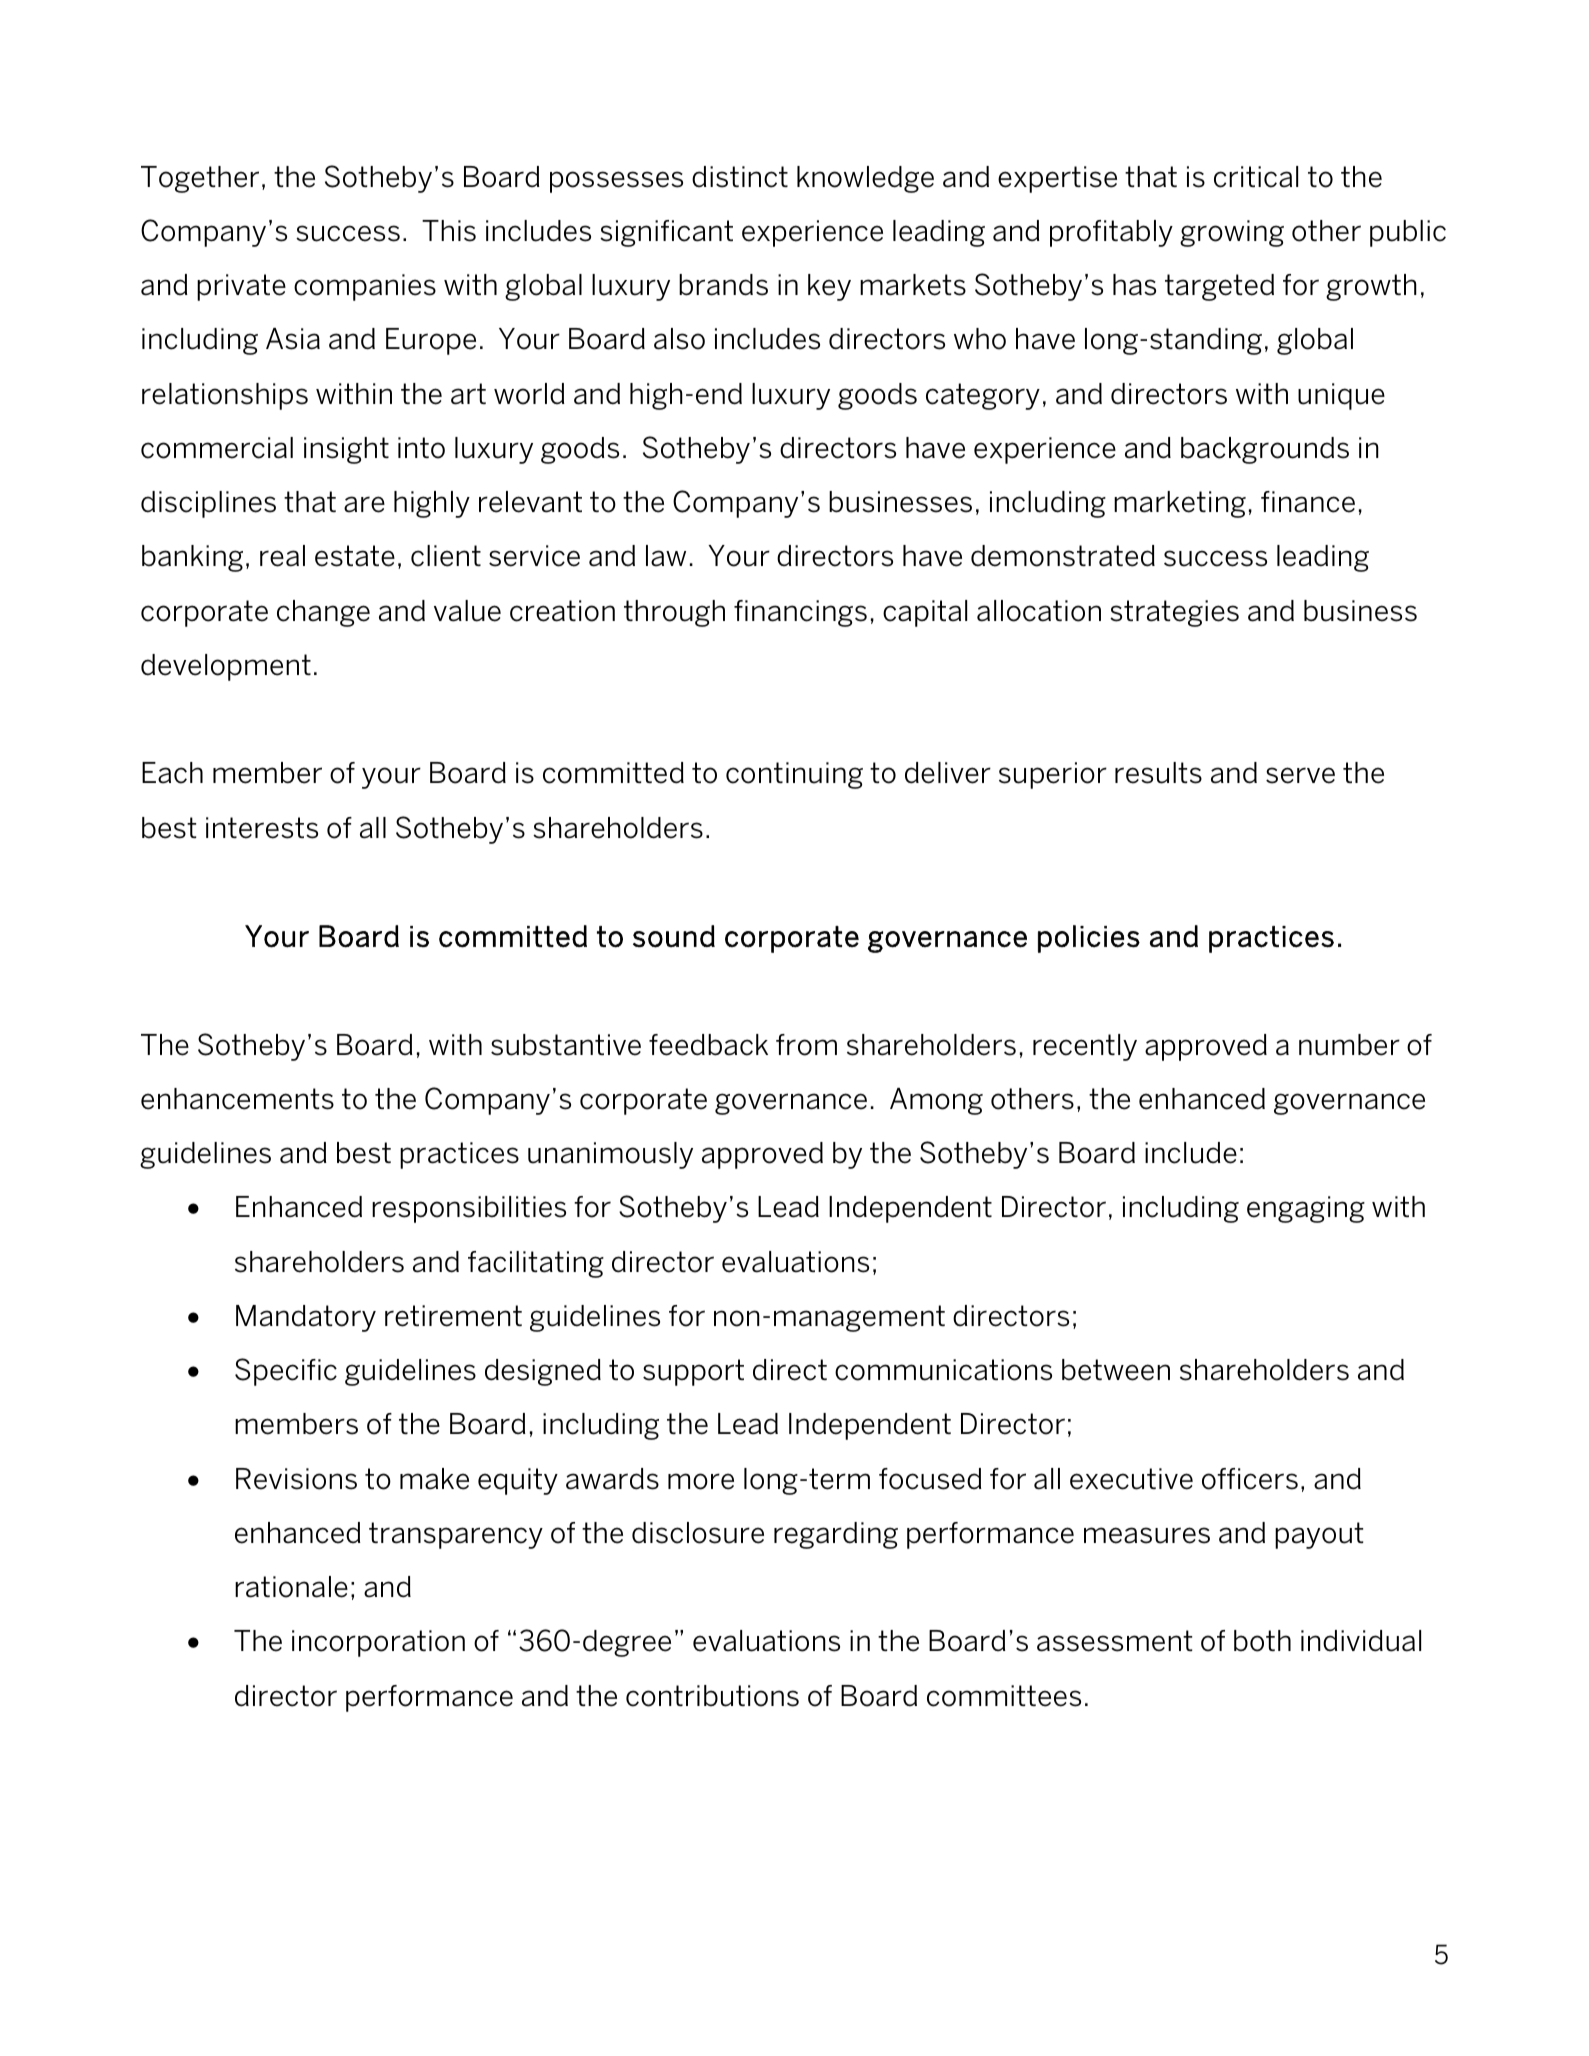 This image has height=2056, width=1589. Describe the element at coordinates (1174, 613) in the image. I see `strategies` at that location.
